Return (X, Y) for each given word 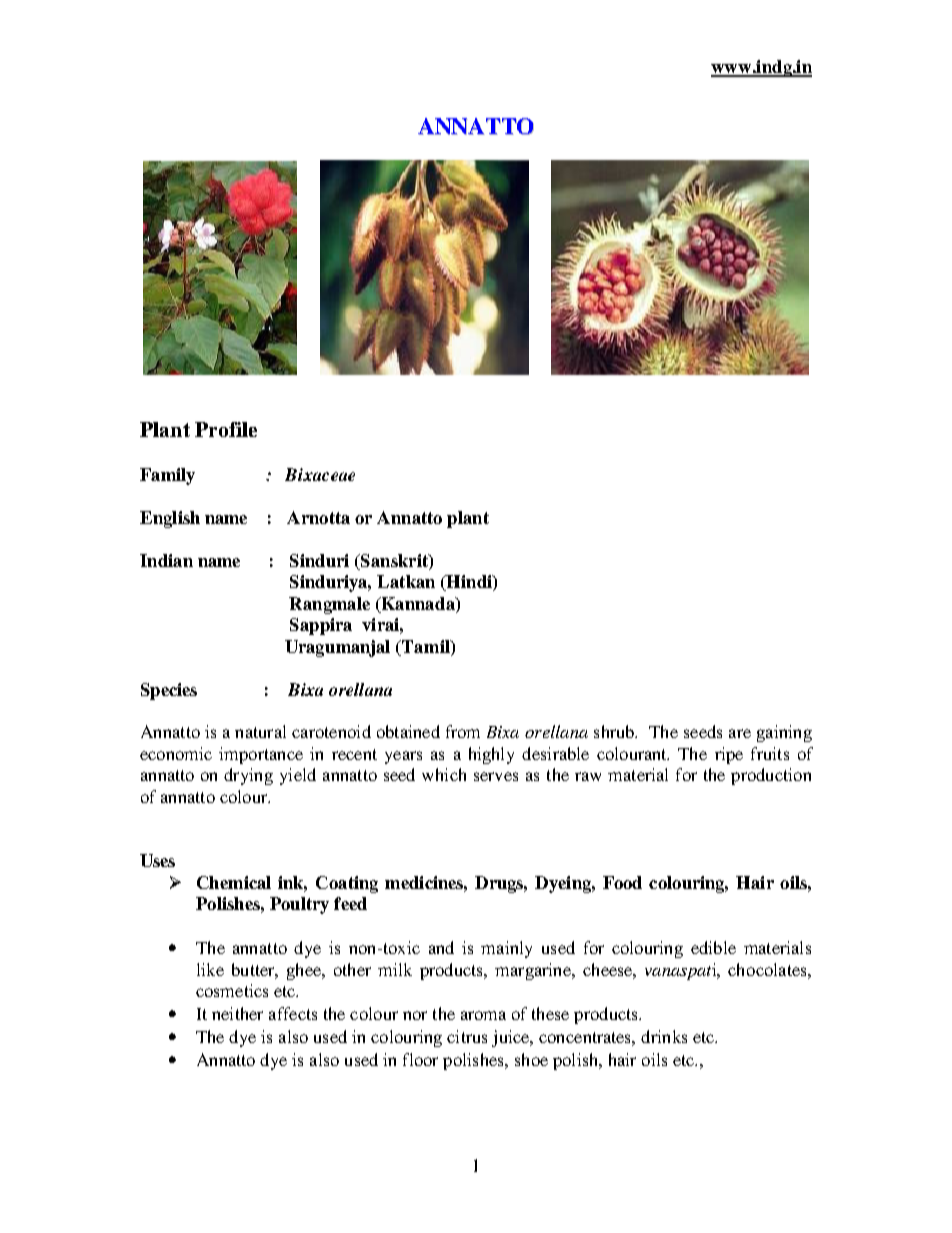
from (463, 731)
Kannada (418, 603)
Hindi (469, 583)
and (441, 947)
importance (261, 755)
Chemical (234, 882)
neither (237, 1013)
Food (622, 882)
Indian (166, 560)
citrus (467, 1036)
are (740, 733)
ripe (729, 755)
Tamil (426, 646)
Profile (226, 429)
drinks (664, 1036)
